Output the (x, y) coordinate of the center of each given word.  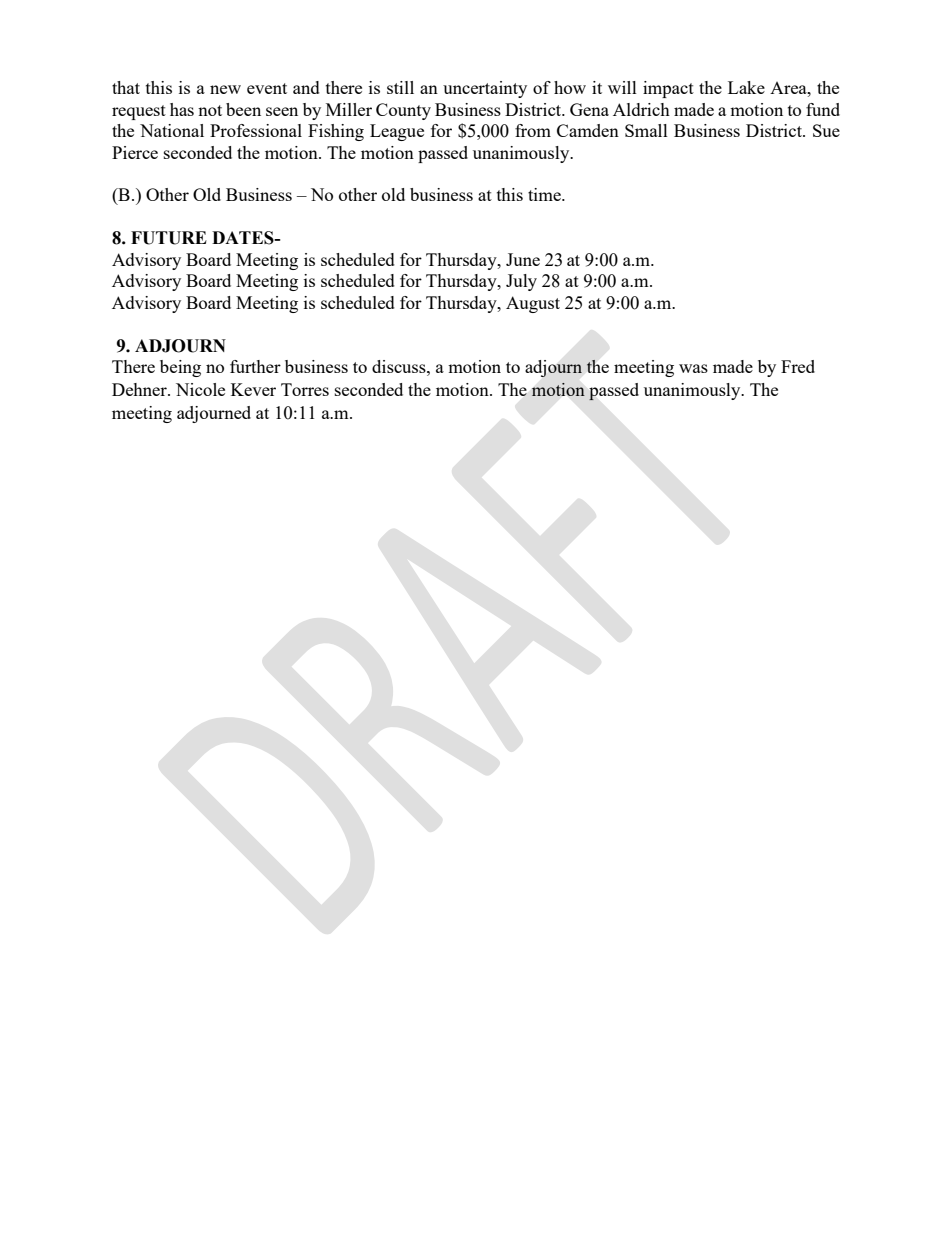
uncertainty (485, 89)
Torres (305, 389)
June (523, 259)
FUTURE (169, 238)
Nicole (200, 389)
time (545, 194)
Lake (746, 87)
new (225, 89)
